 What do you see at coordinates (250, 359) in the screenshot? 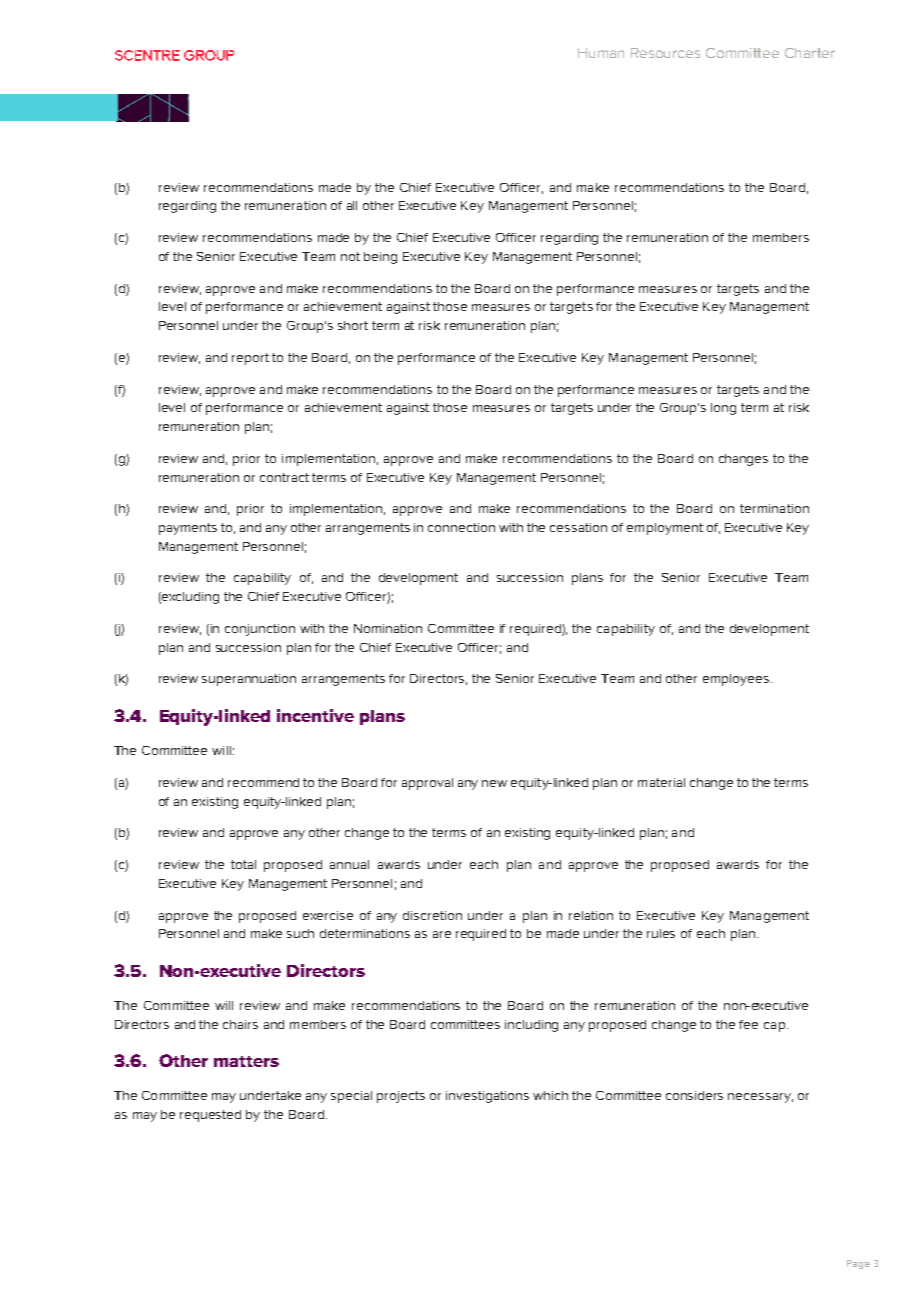
I see `report` at bounding box center [250, 359].
